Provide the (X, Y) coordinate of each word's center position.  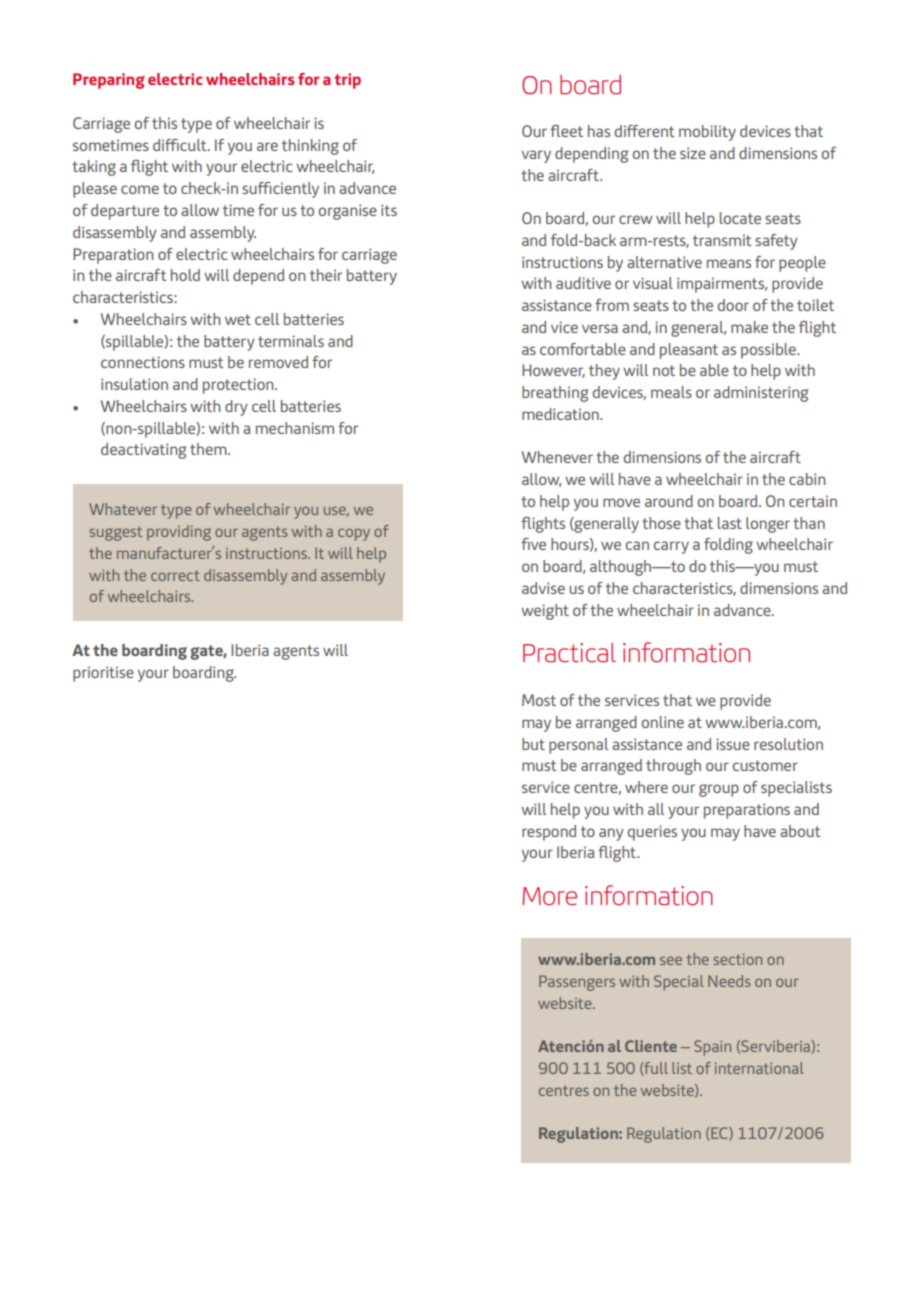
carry (671, 547)
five (533, 544)
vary (536, 156)
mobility (707, 133)
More (549, 896)
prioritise (103, 674)
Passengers (577, 983)
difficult (181, 145)
